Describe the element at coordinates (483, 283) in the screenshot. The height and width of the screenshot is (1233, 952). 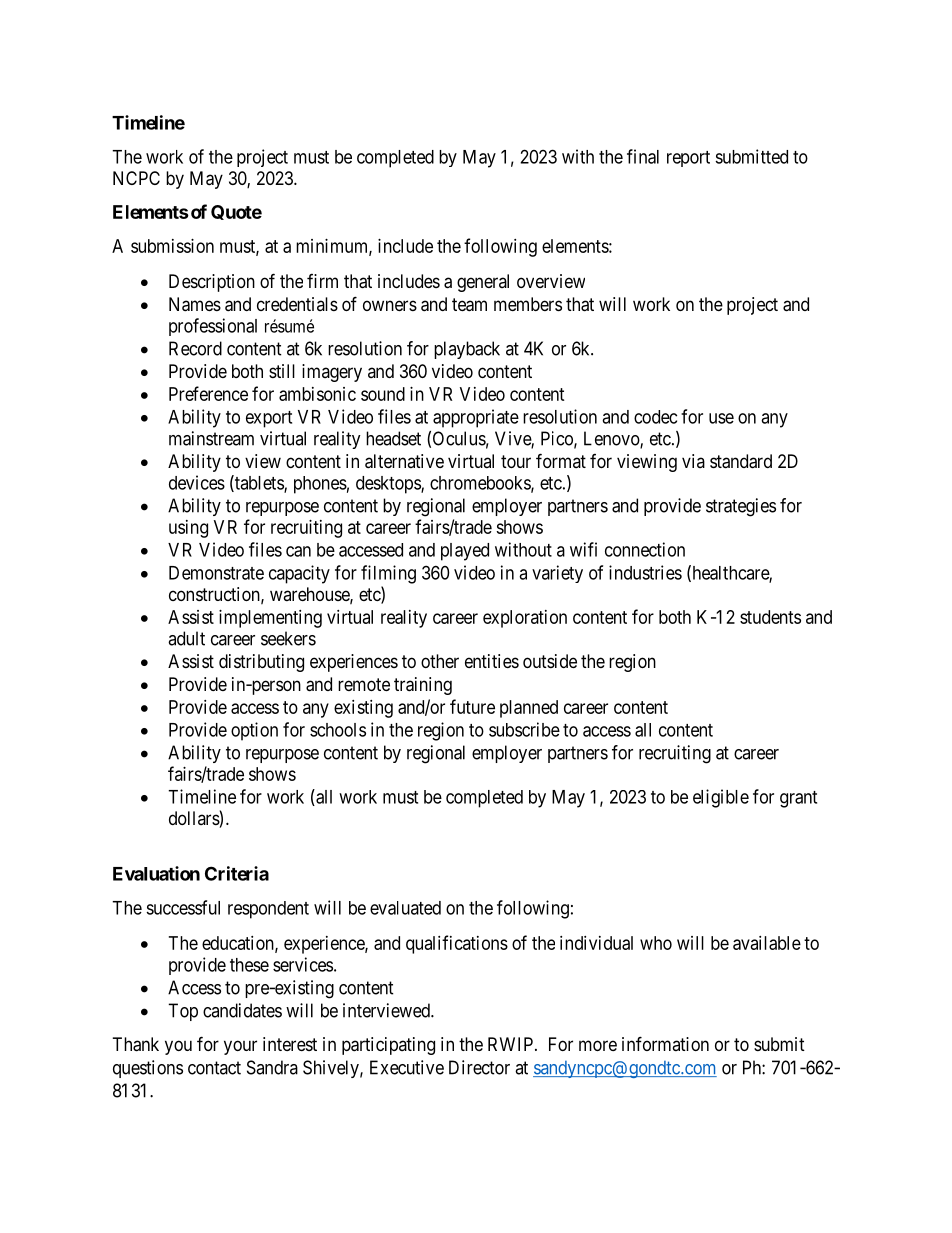
I see `general` at that location.
